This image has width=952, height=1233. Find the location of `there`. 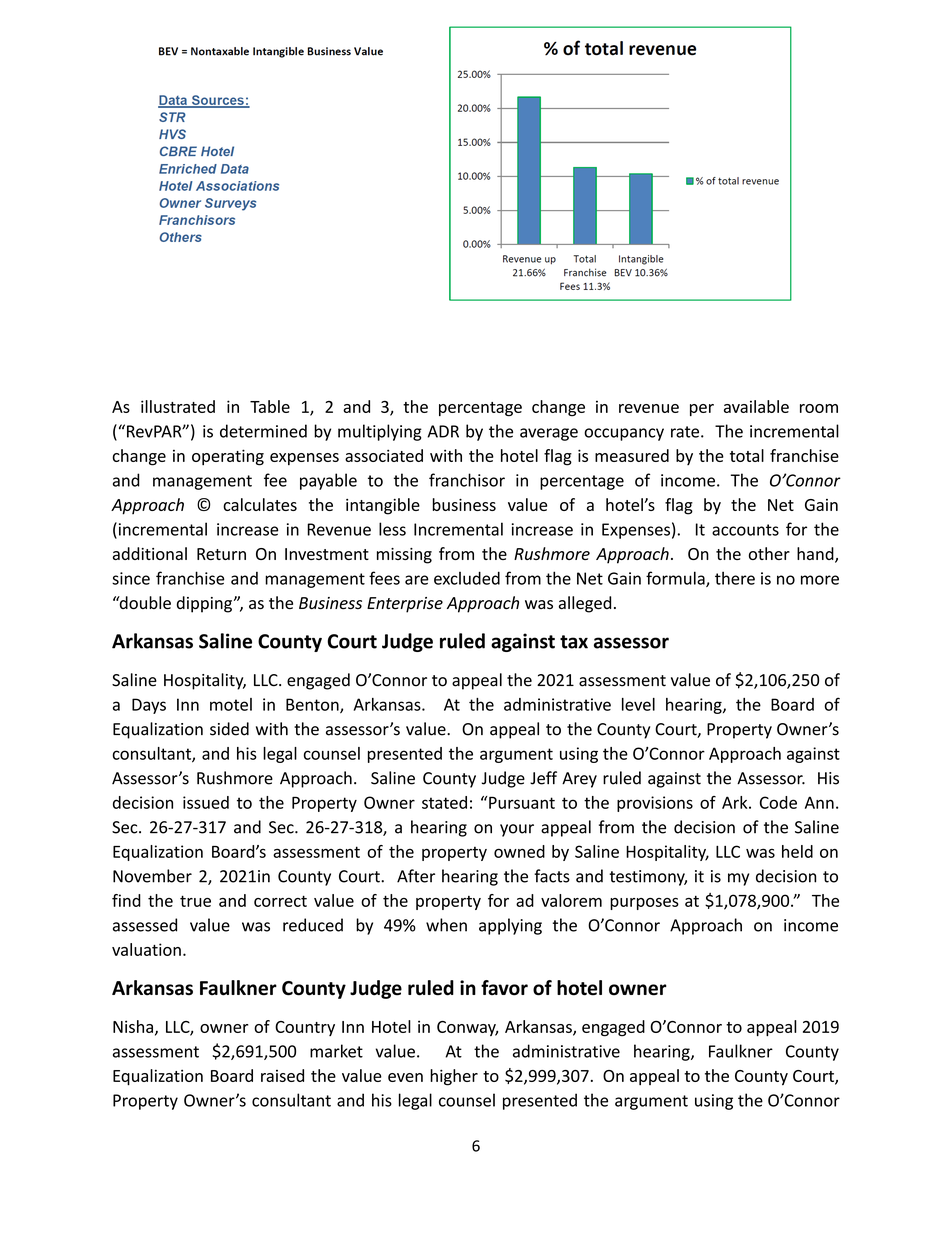

there is located at coordinates (735, 578).
